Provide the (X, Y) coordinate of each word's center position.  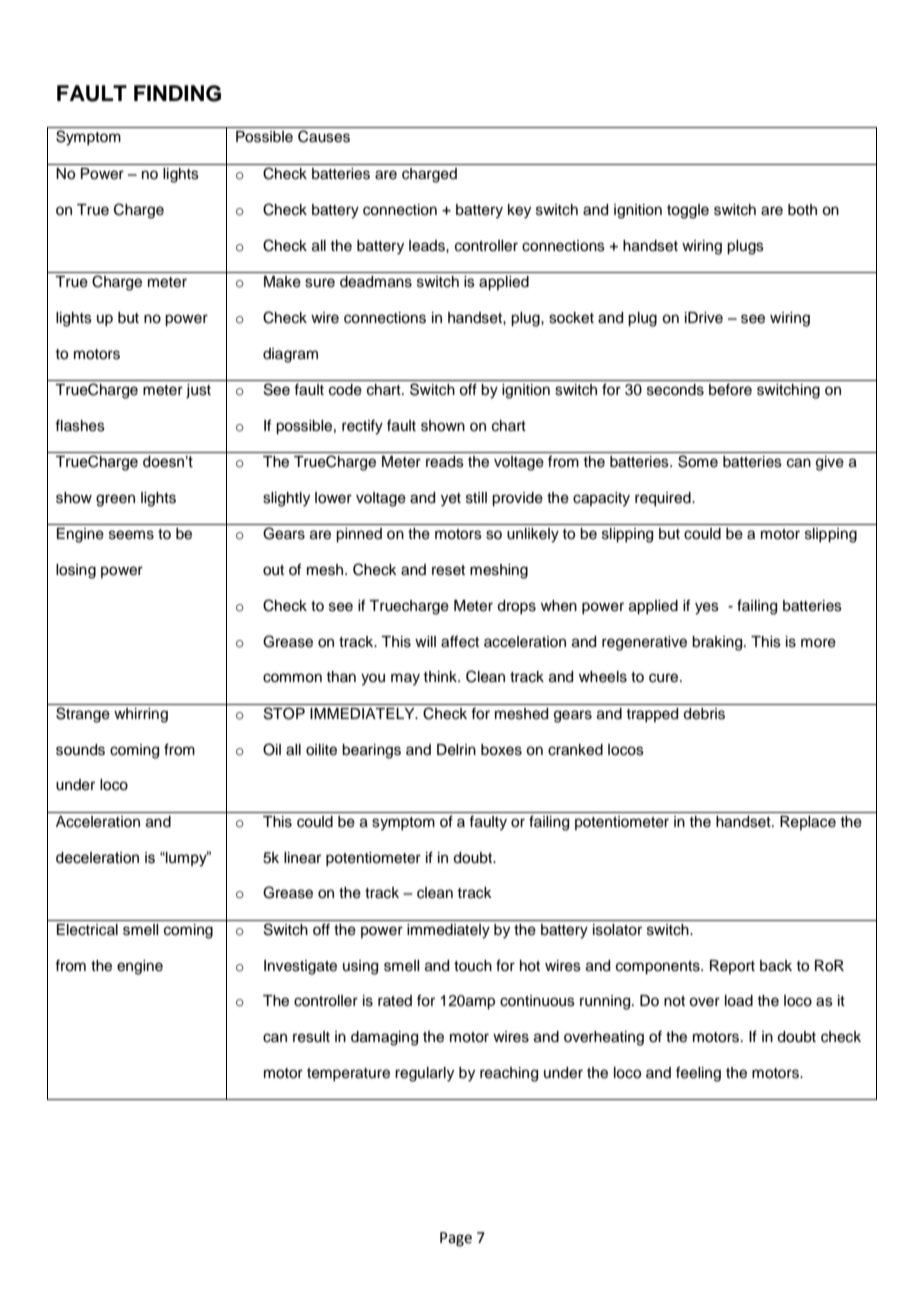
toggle (688, 211)
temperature (348, 1074)
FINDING (177, 93)
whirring (141, 715)
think (441, 676)
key (519, 211)
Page (456, 1239)
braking (718, 643)
